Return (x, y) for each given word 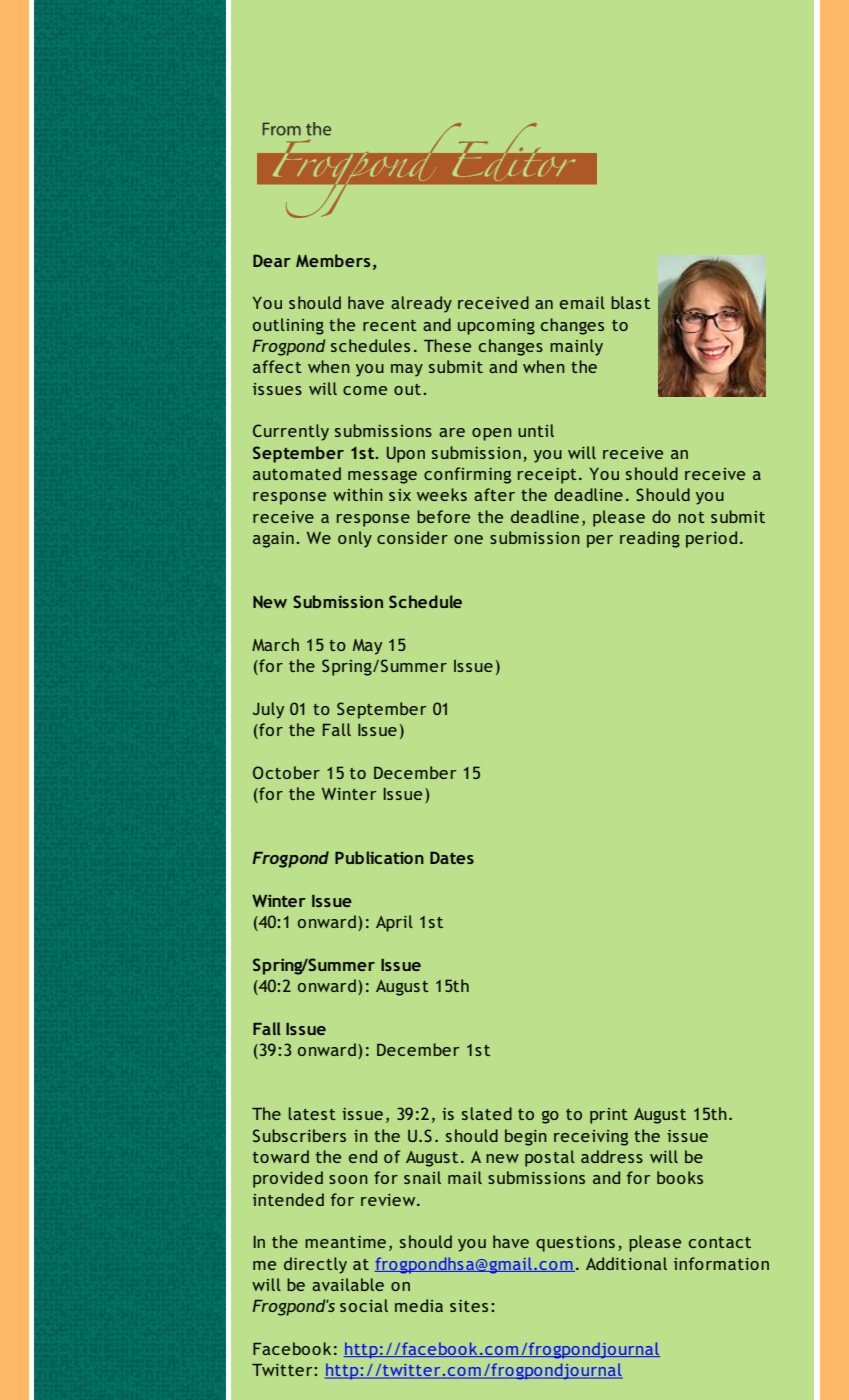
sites (469, 1306)
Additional (626, 1263)
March (275, 644)
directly (315, 1265)
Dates (452, 857)
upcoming (496, 327)
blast (630, 302)
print (609, 1116)
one (468, 539)
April (394, 923)
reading (650, 539)
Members (333, 260)
